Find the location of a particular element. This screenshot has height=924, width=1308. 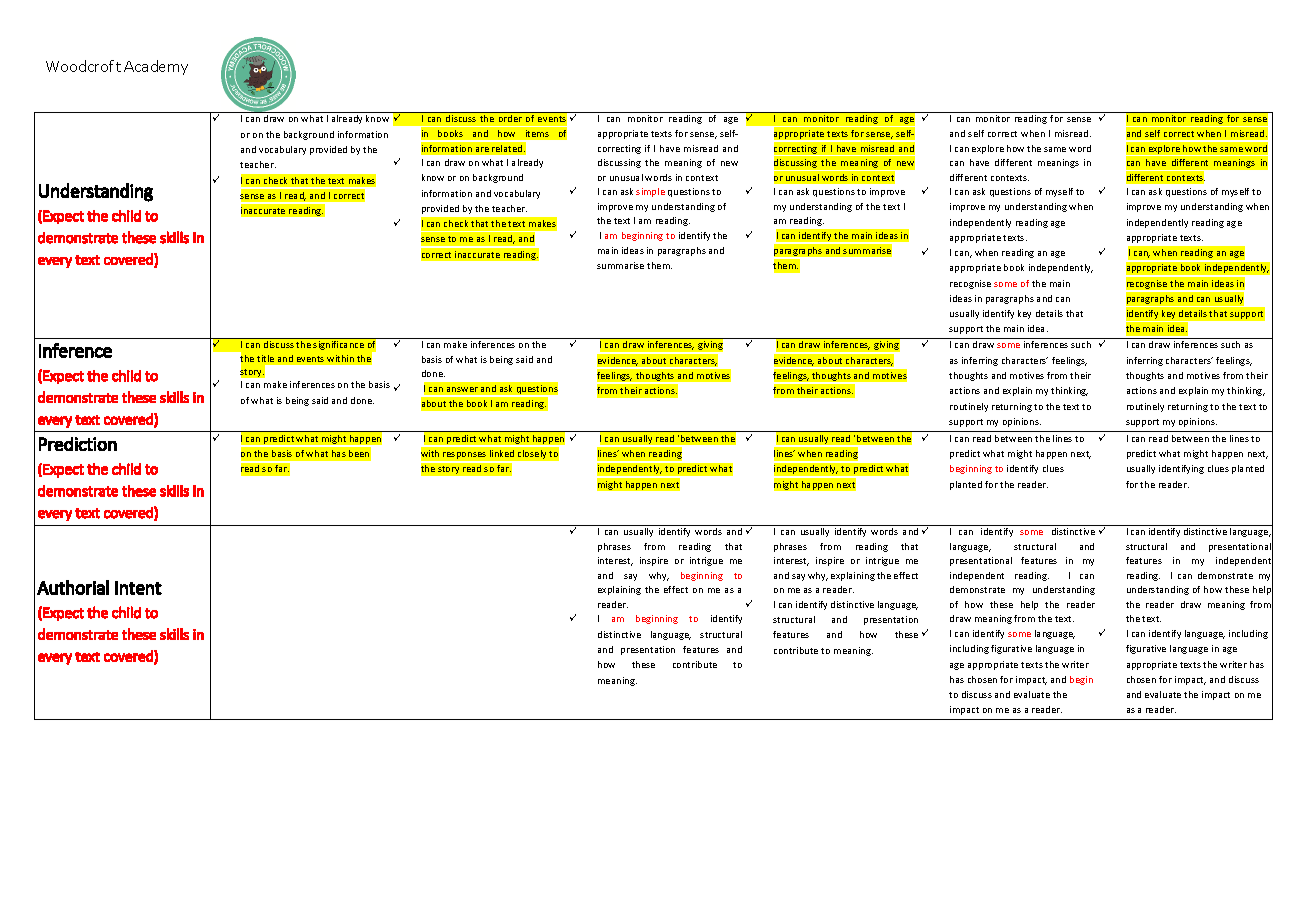

are is located at coordinates (482, 149).
